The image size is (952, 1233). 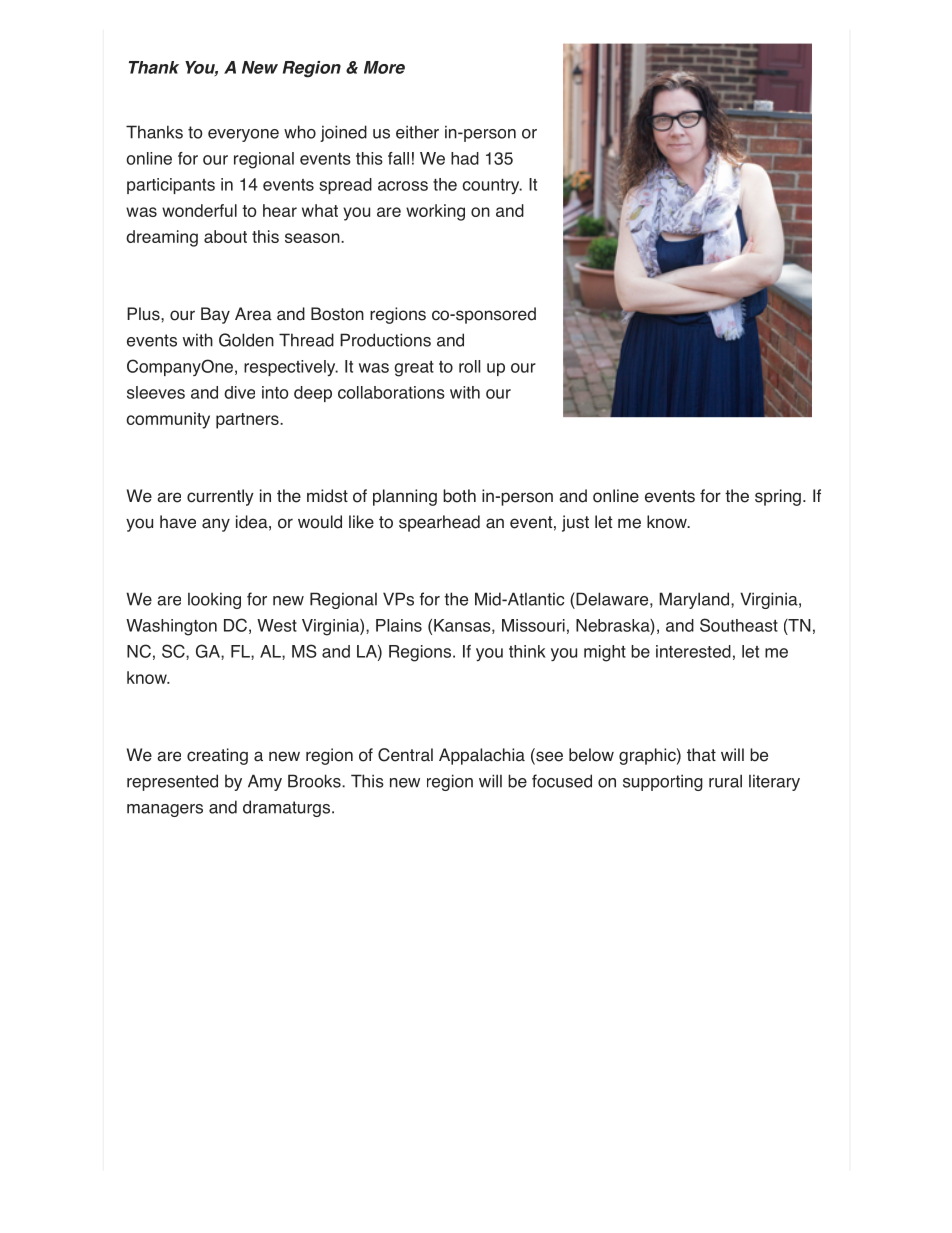 I want to click on both, so click(x=459, y=496).
